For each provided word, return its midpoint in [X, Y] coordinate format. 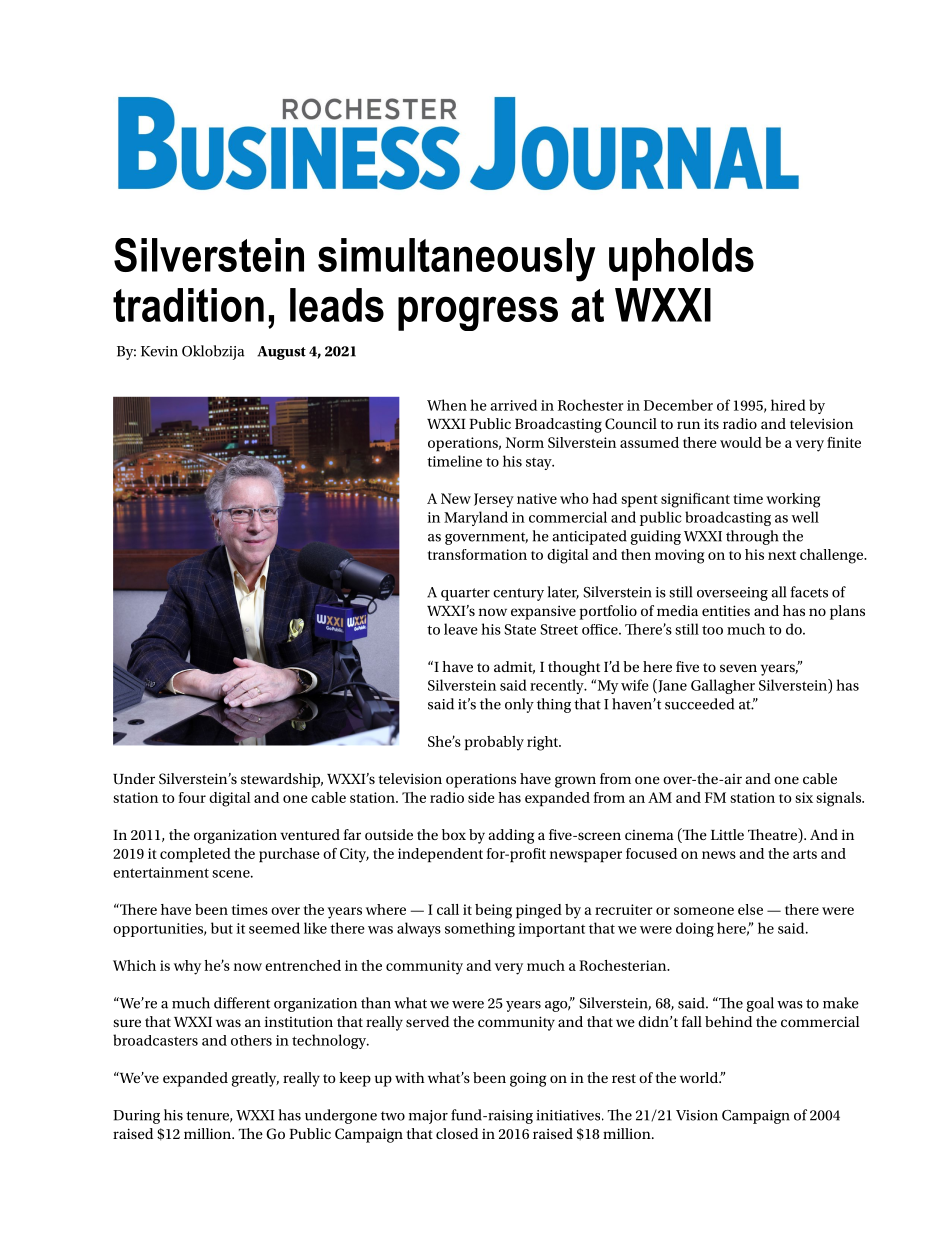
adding [511, 836]
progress [478, 313]
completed [195, 855]
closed [457, 1133]
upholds [681, 259]
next [782, 555]
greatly [255, 1079]
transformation [477, 554]
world [700, 1077]
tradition [188, 305]
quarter [465, 594]
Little [727, 834]
